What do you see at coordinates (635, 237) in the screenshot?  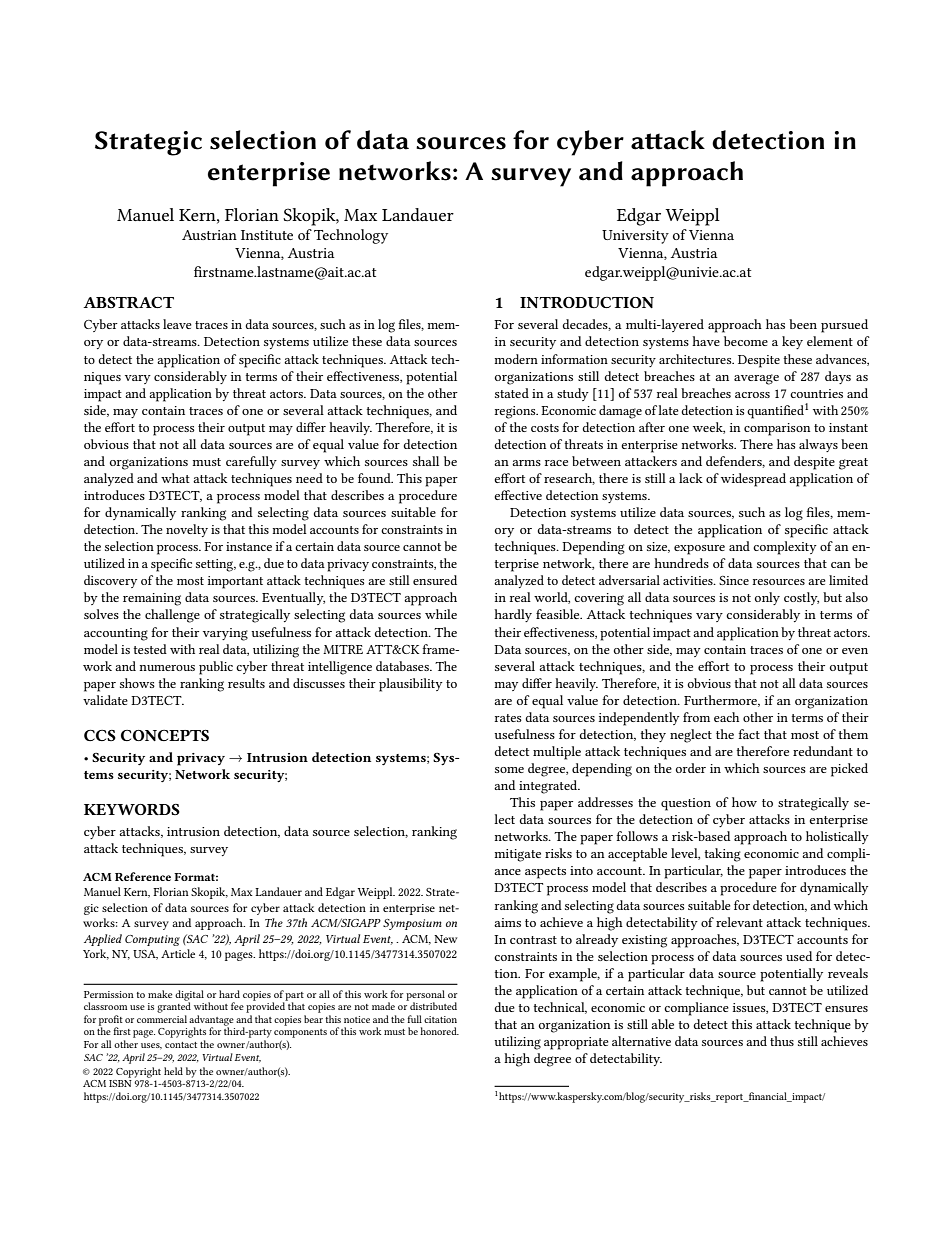 I see `University` at bounding box center [635, 237].
